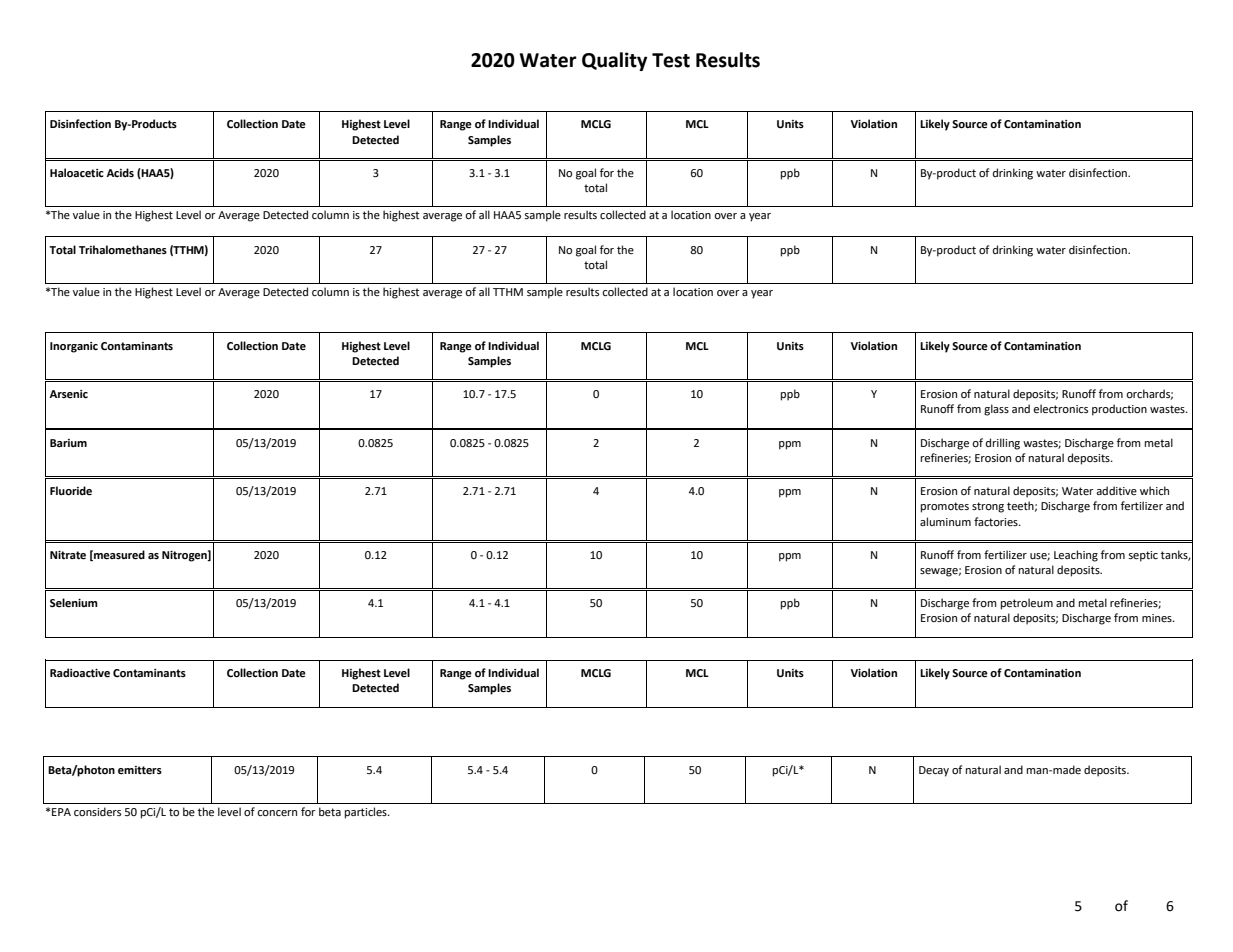 The height and width of the image is (952, 1233). What do you see at coordinates (671, 60) in the image?
I see `Test` at bounding box center [671, 60].
